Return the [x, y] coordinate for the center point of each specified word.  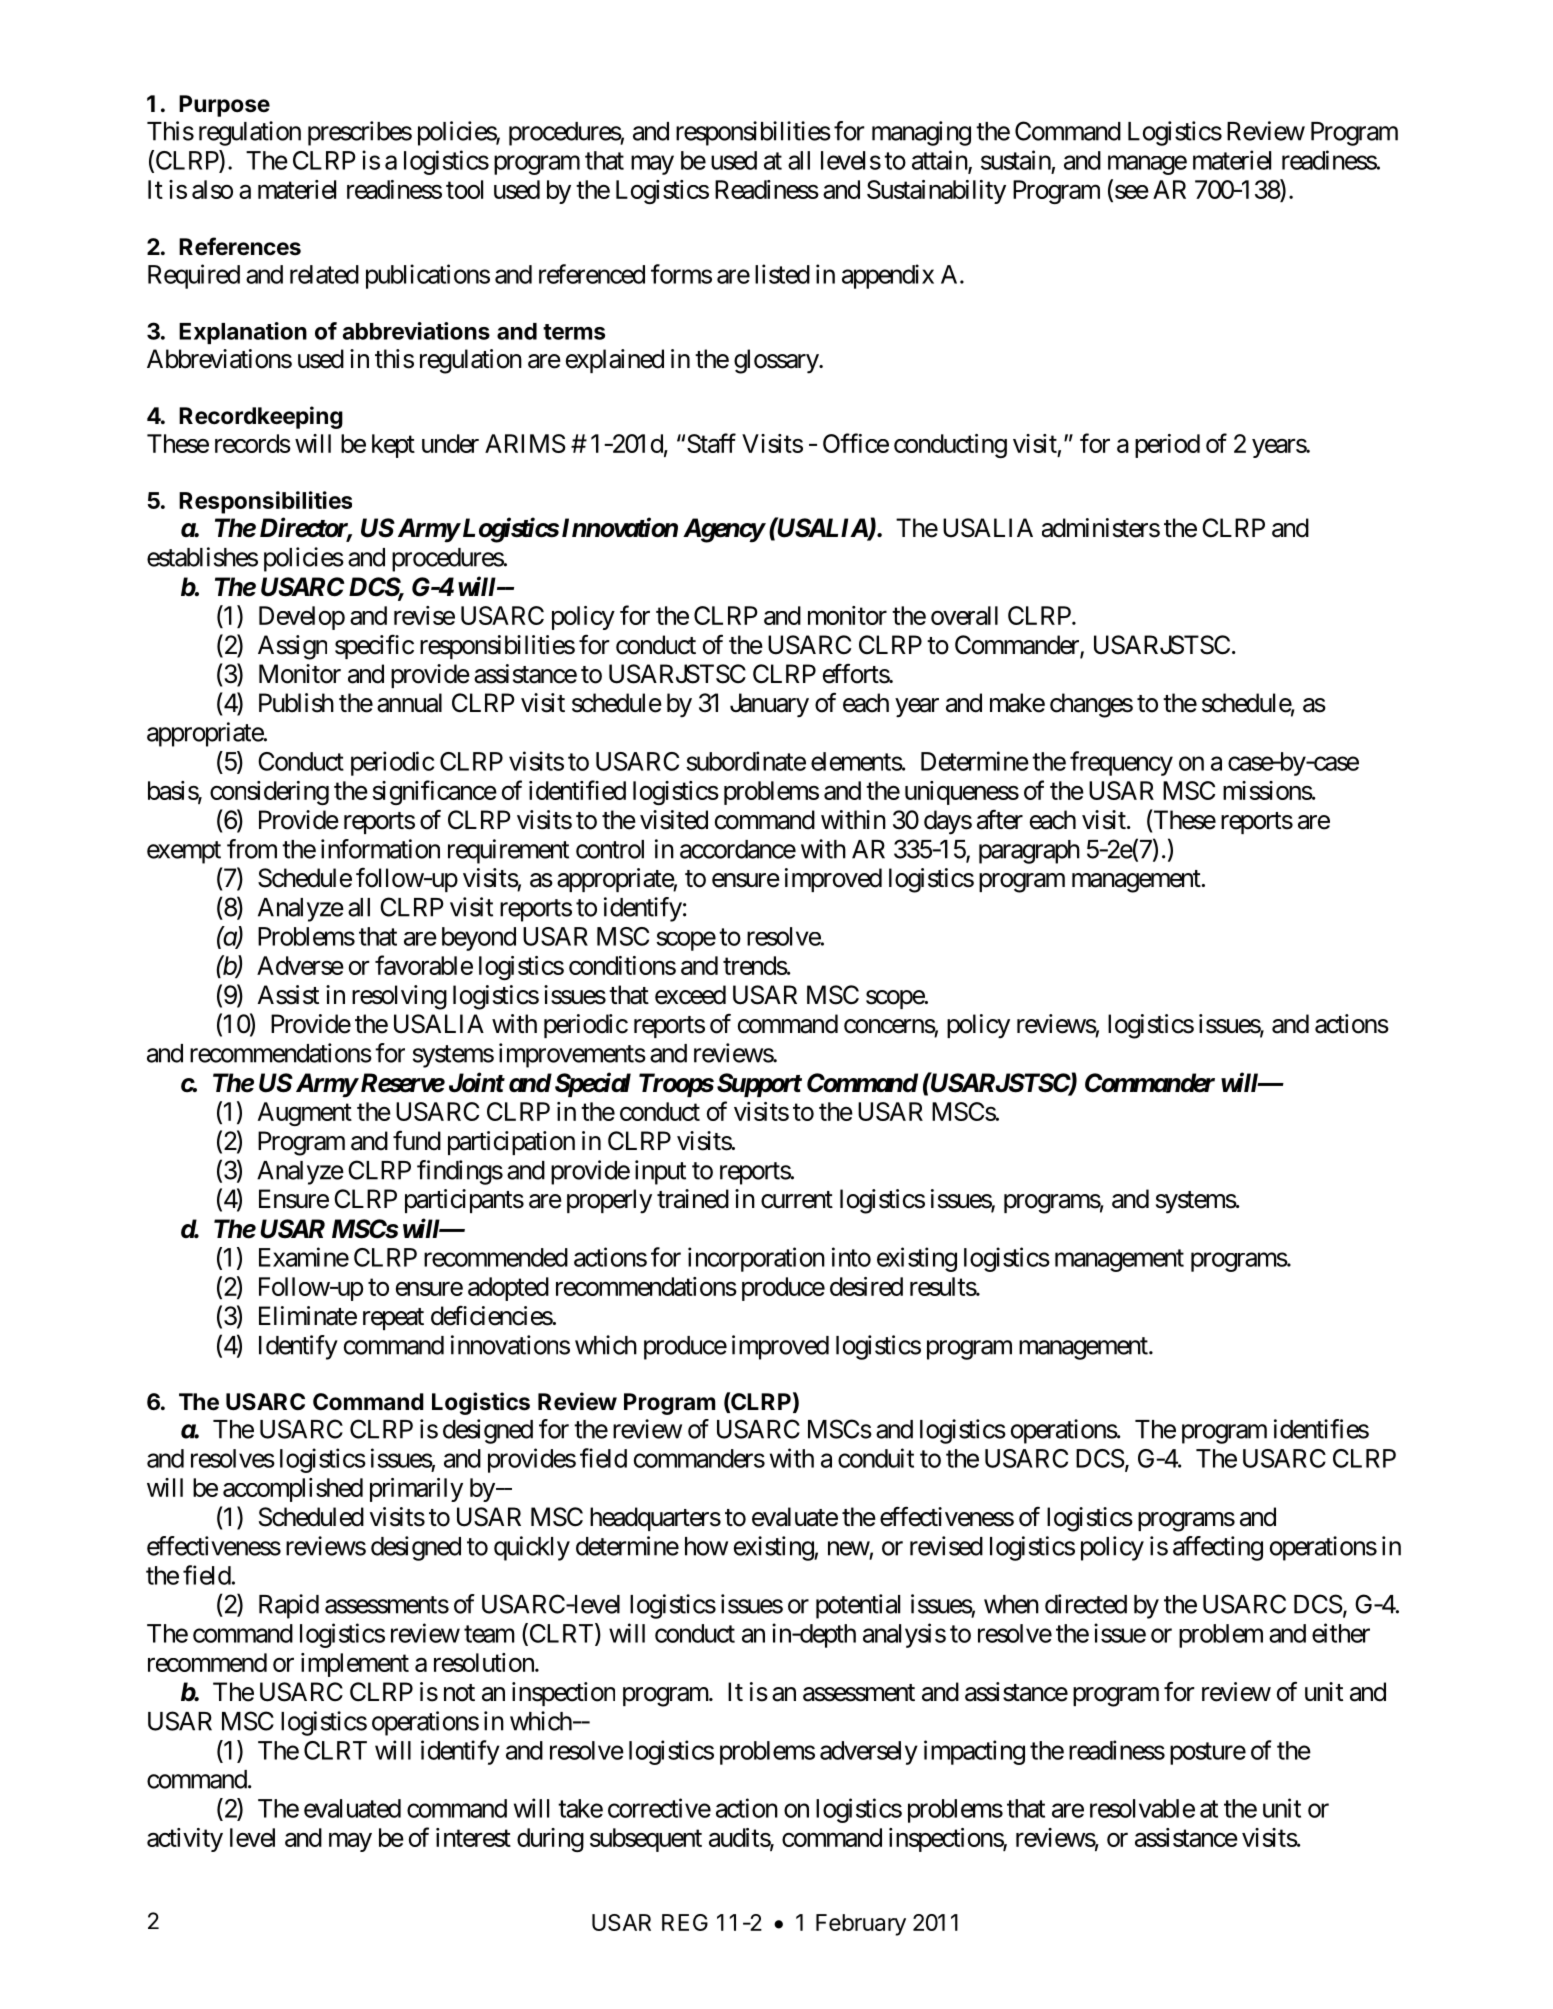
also [212, 189]
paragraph [1029, 852]
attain [940, 161]
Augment [305, 1114]
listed [782, 274]
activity [185, 1840]
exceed [690, 995]
